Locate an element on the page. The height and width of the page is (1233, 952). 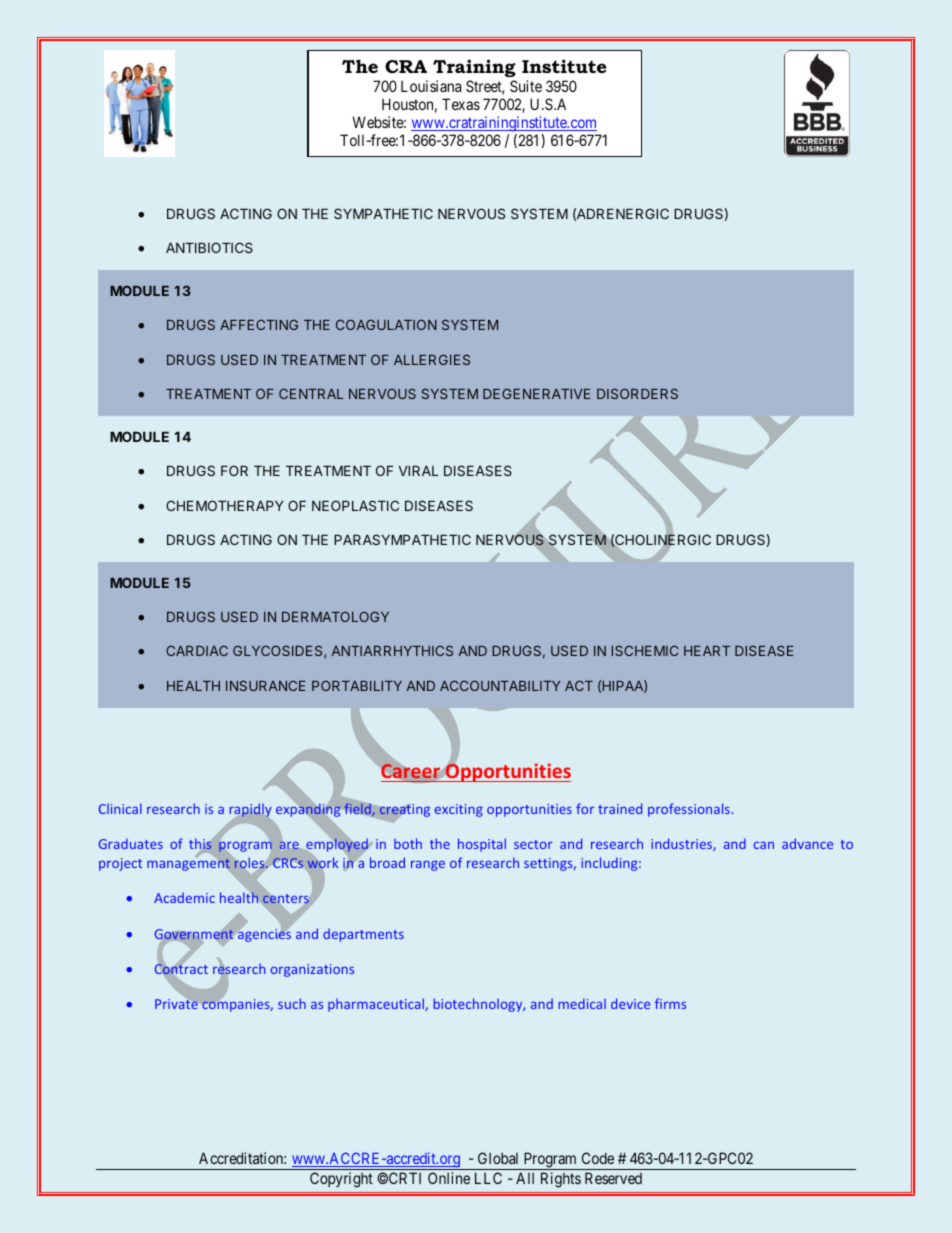
firms is located at coordinates (670, 1003).
